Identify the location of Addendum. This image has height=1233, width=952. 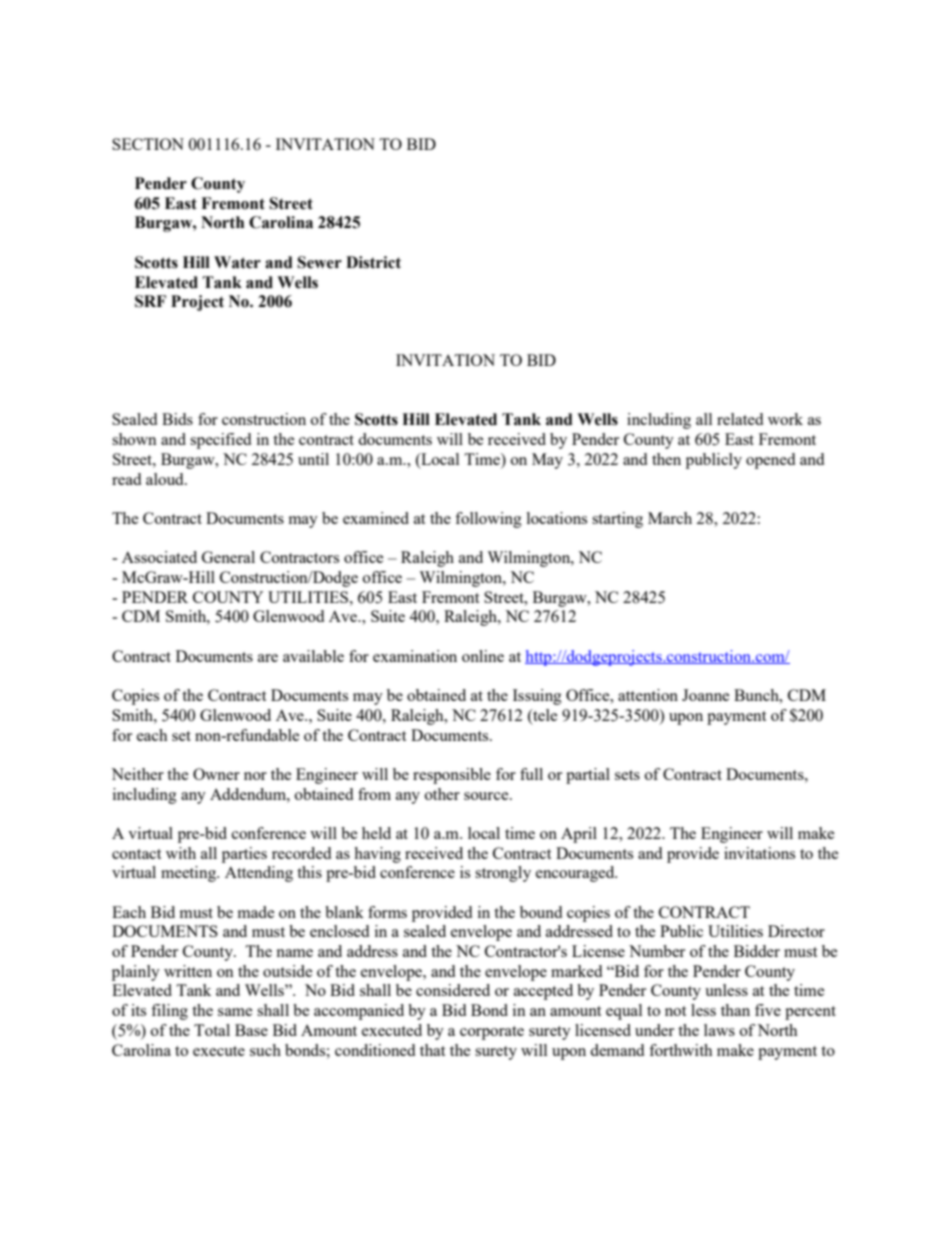
(249, 794).
